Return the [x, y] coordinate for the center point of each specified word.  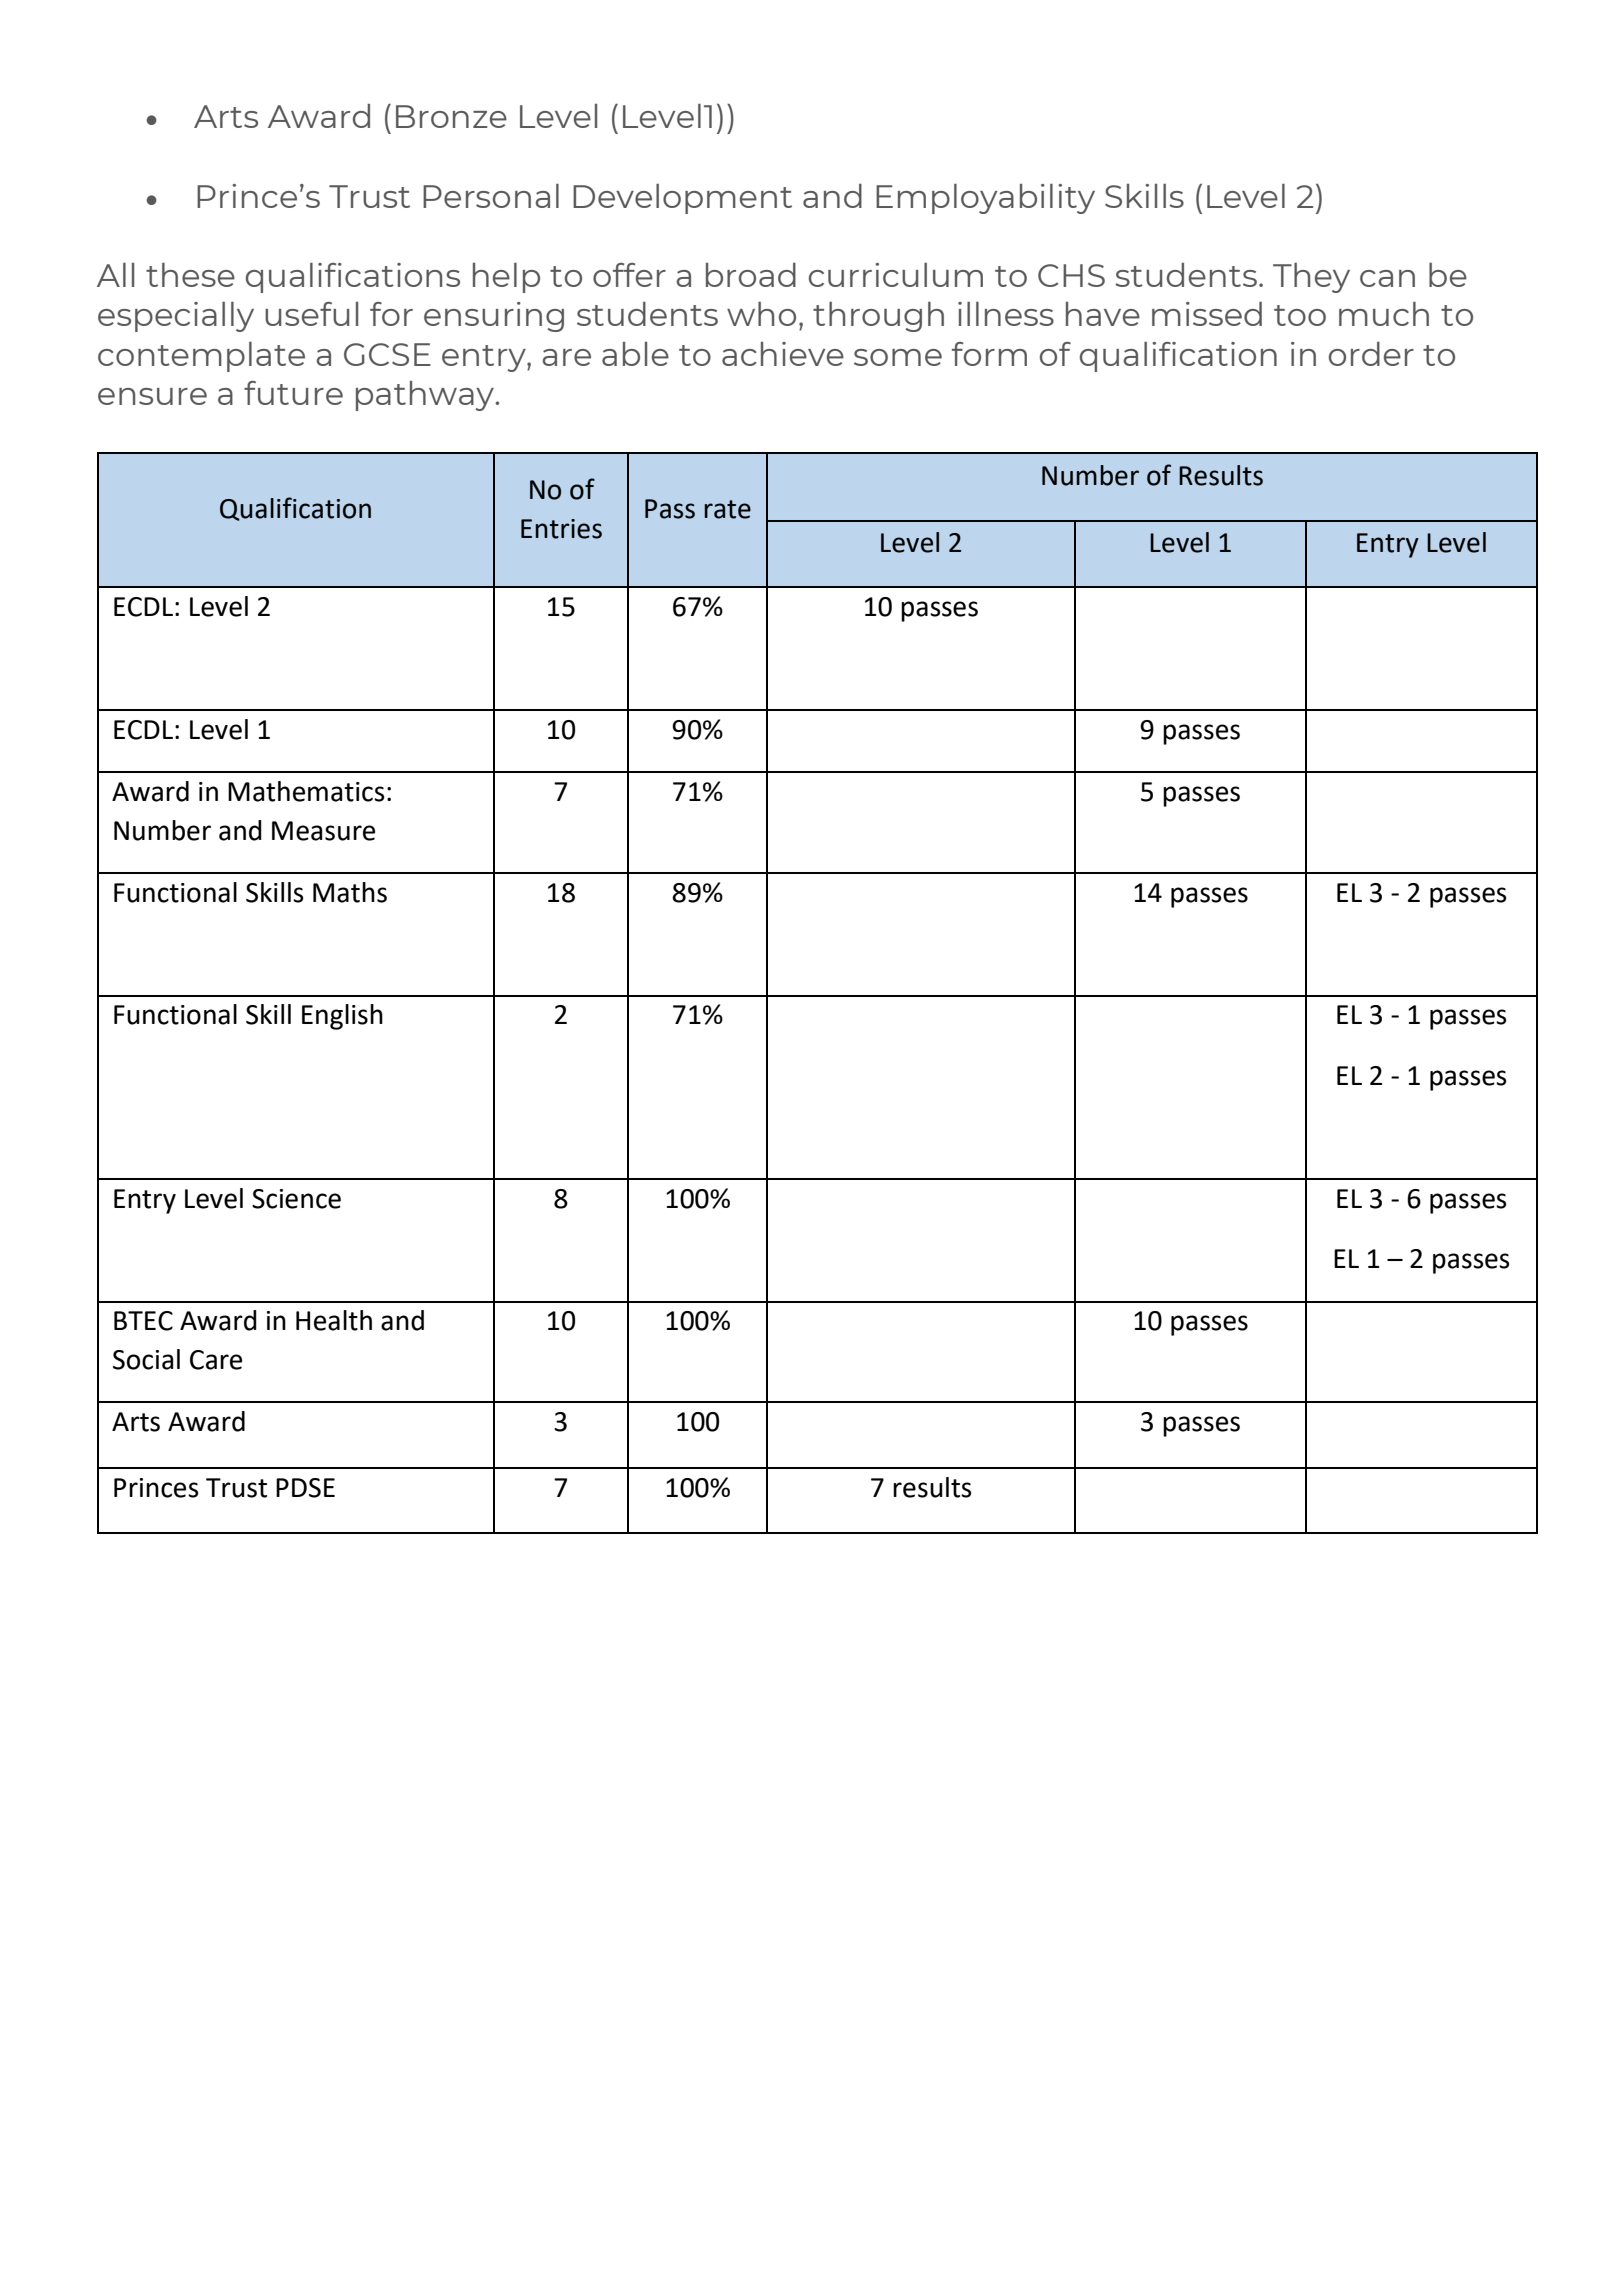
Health [334, 1320]
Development [682, 199]
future [293, 393]
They [1311, 278]
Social [146, 1359]
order [1371, 354]
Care [216, 1360]
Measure [323, 831]
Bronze [451, 116]
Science [296, 1199]
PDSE [305, 1488]
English [342, 1017]
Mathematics [306, 791]
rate [727, 509]
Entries [561, 529]
